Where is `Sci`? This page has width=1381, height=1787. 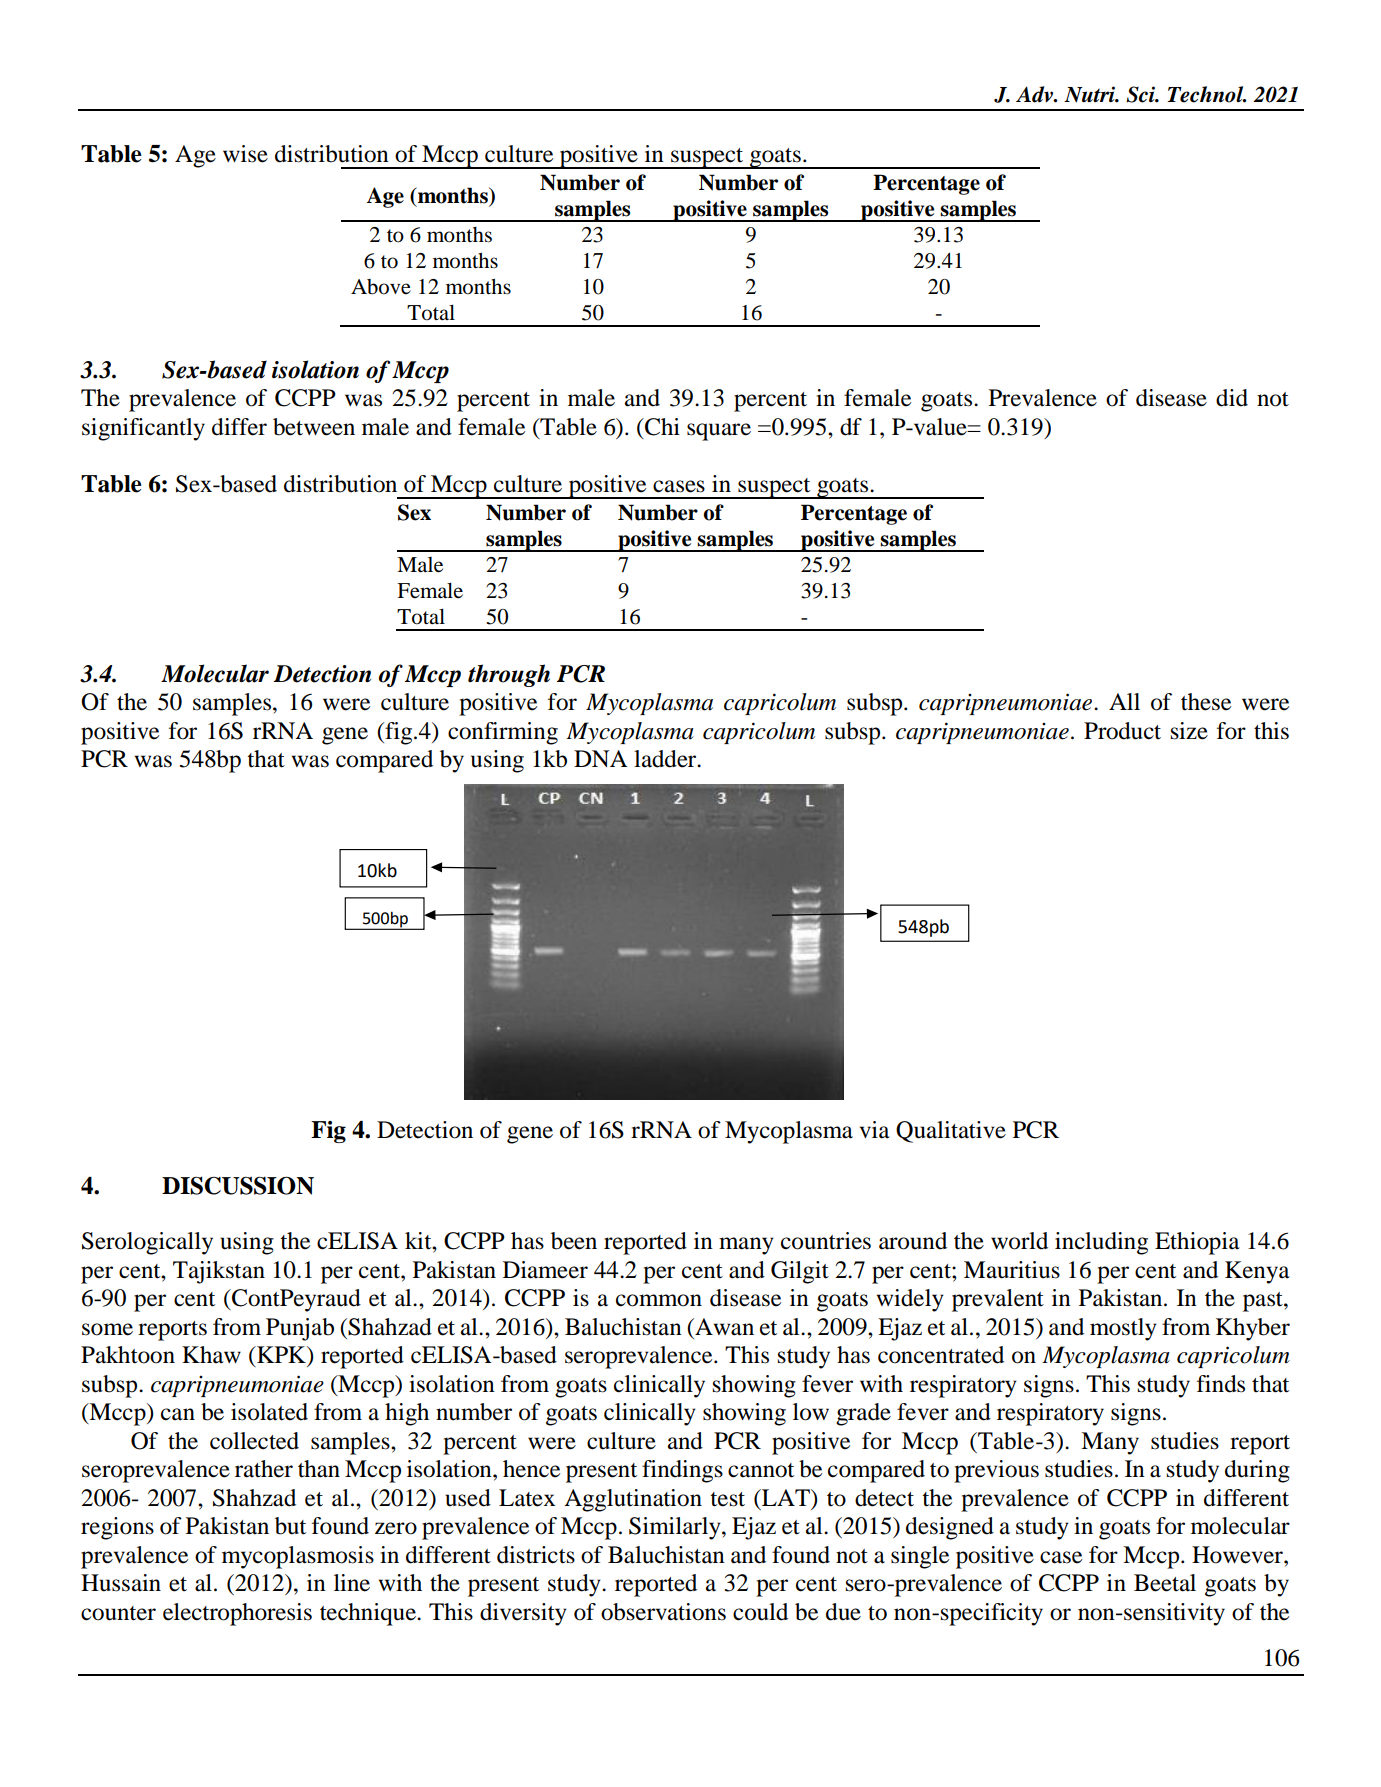
Sci is located at coordinates (1142, 94).
